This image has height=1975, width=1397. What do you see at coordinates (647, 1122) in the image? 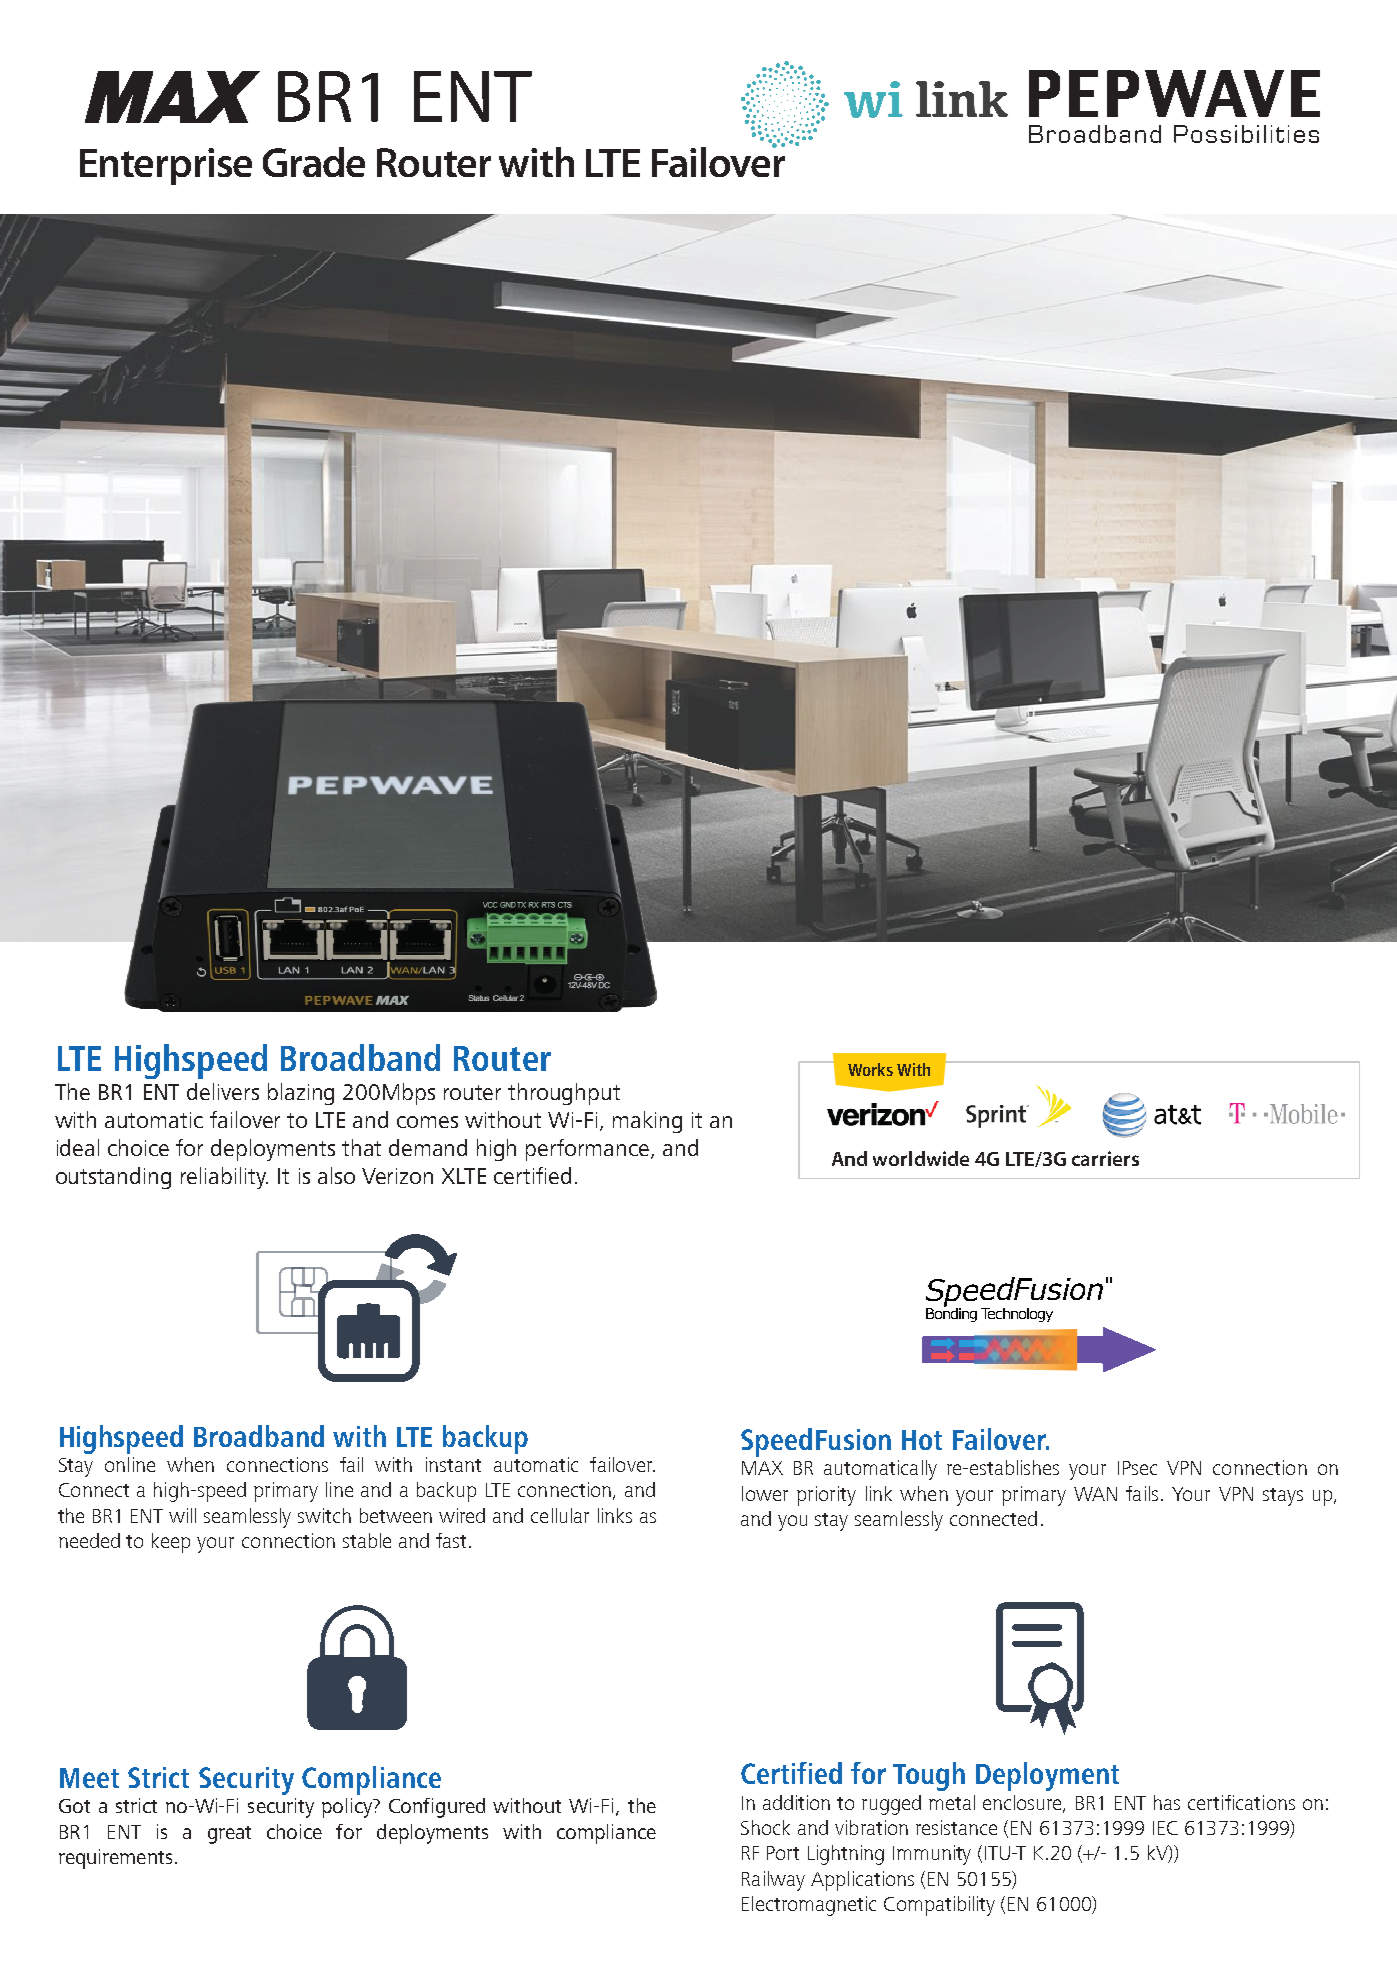
I see `making` at bounding box center [647, 1122].
